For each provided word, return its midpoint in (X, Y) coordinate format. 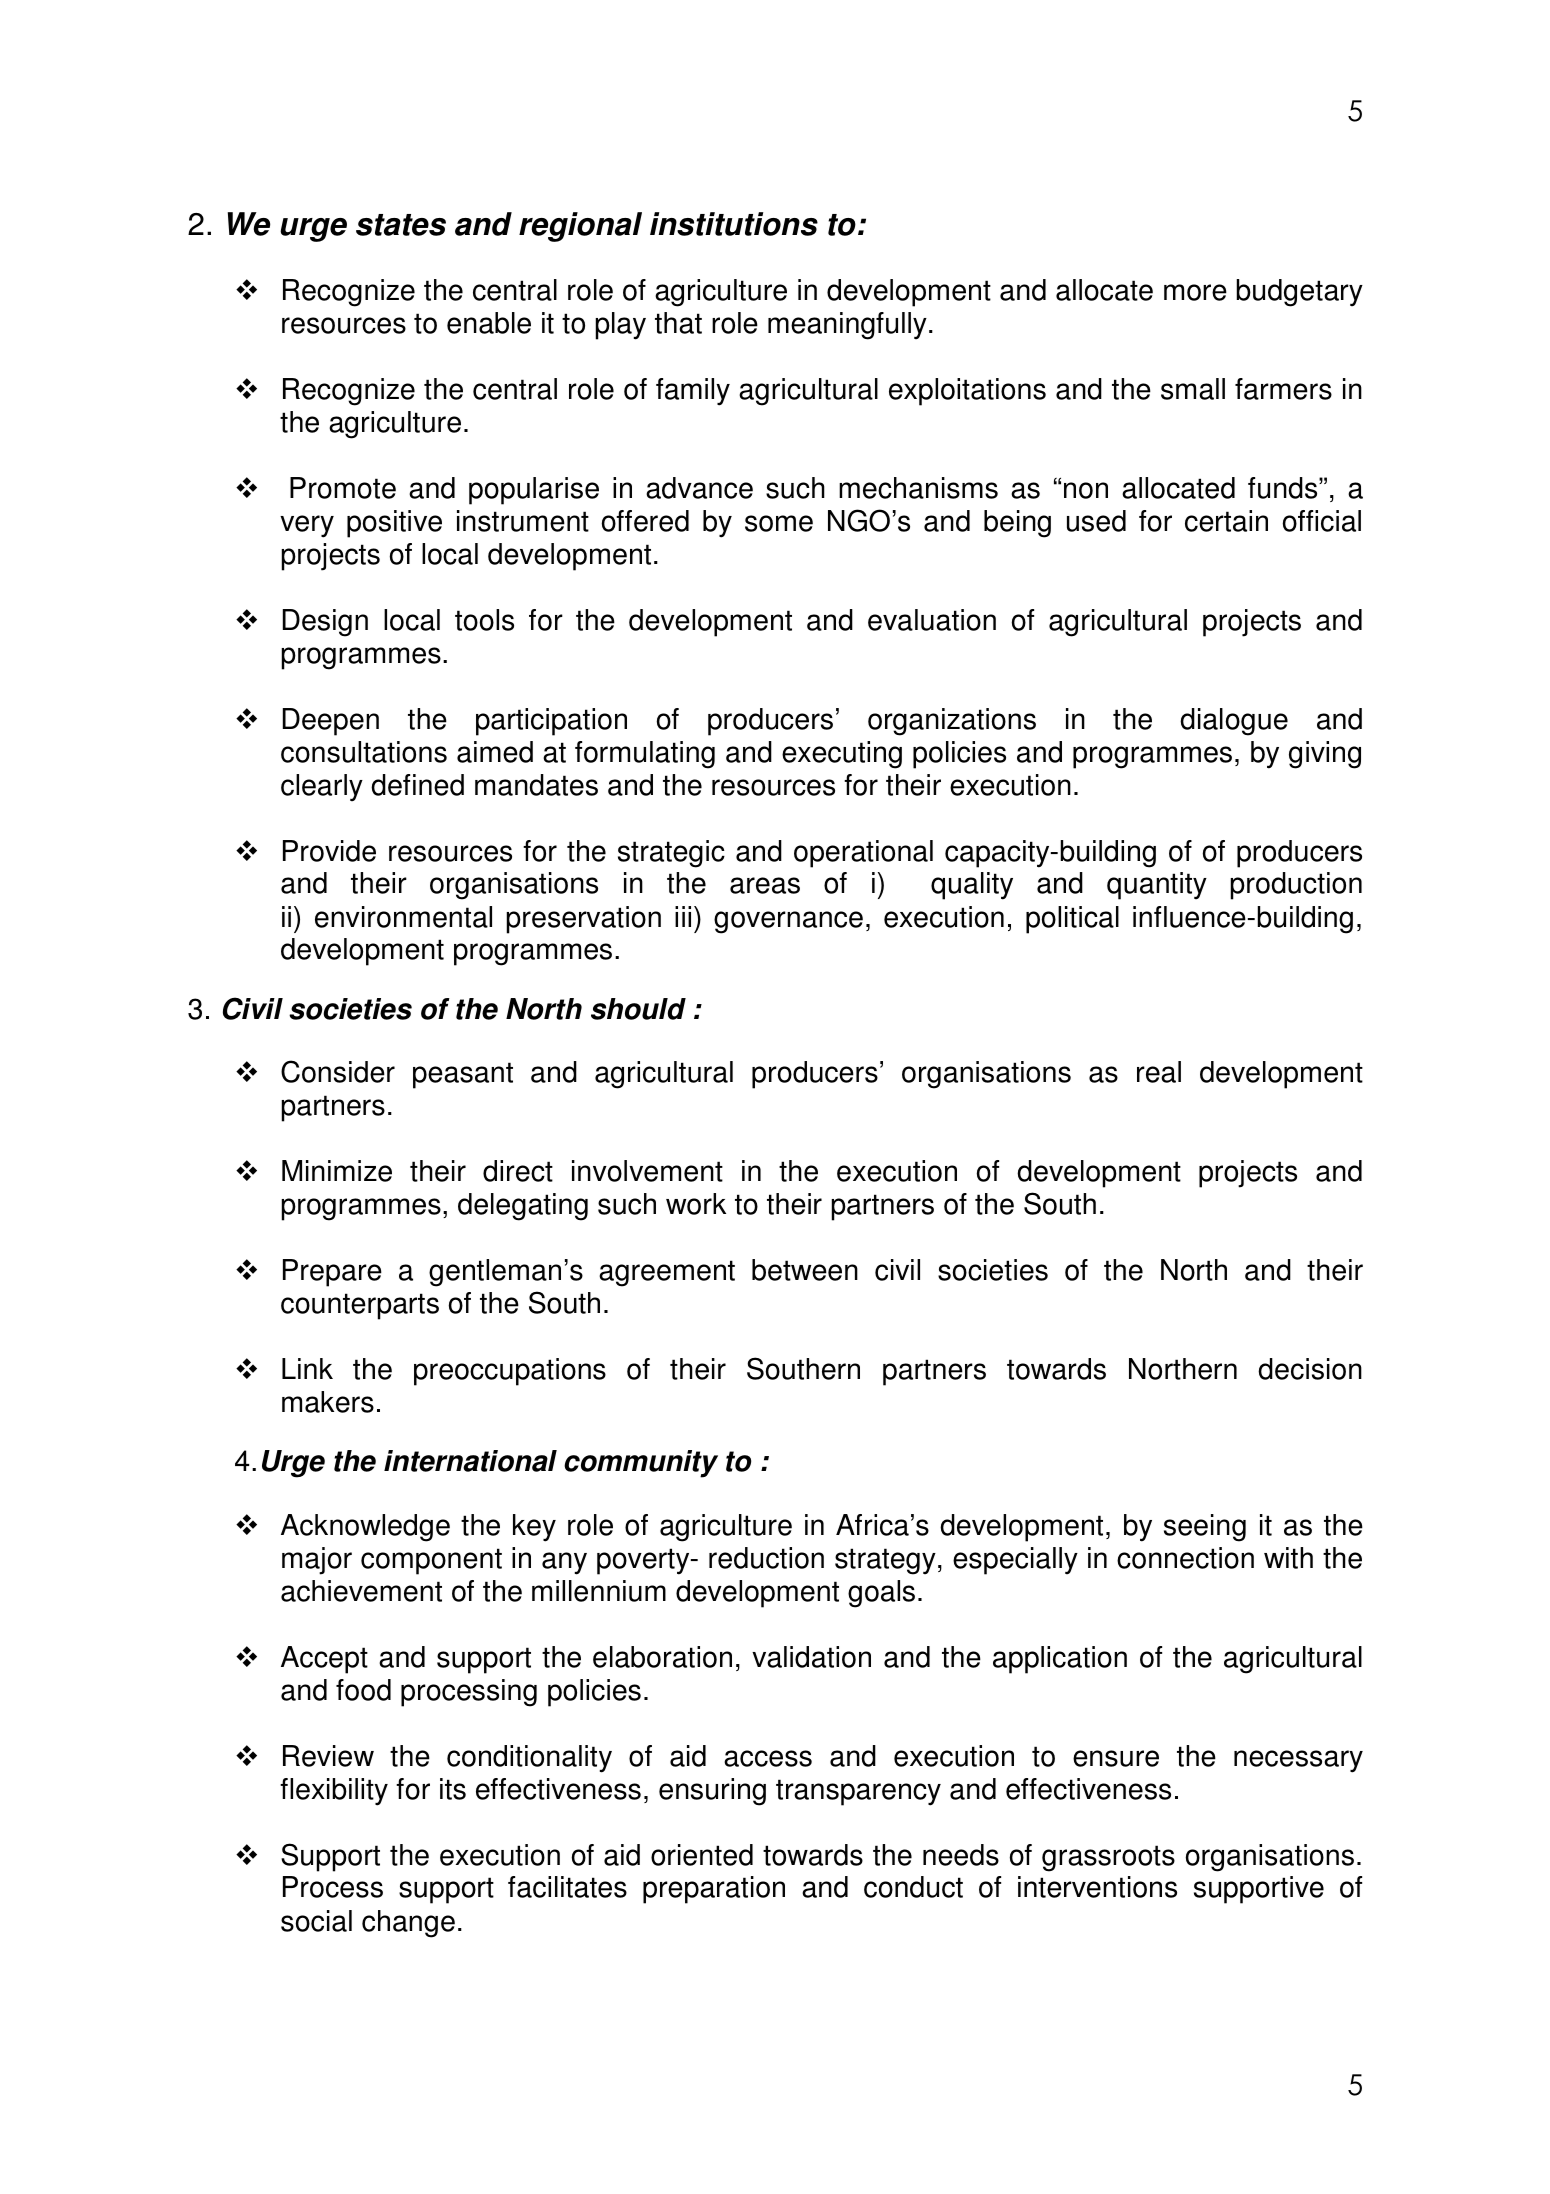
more (1195, 292)
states (401, 225)
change (408, 1924)
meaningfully (847, 326)
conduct (913, 1887)
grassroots (1108, 1858)
